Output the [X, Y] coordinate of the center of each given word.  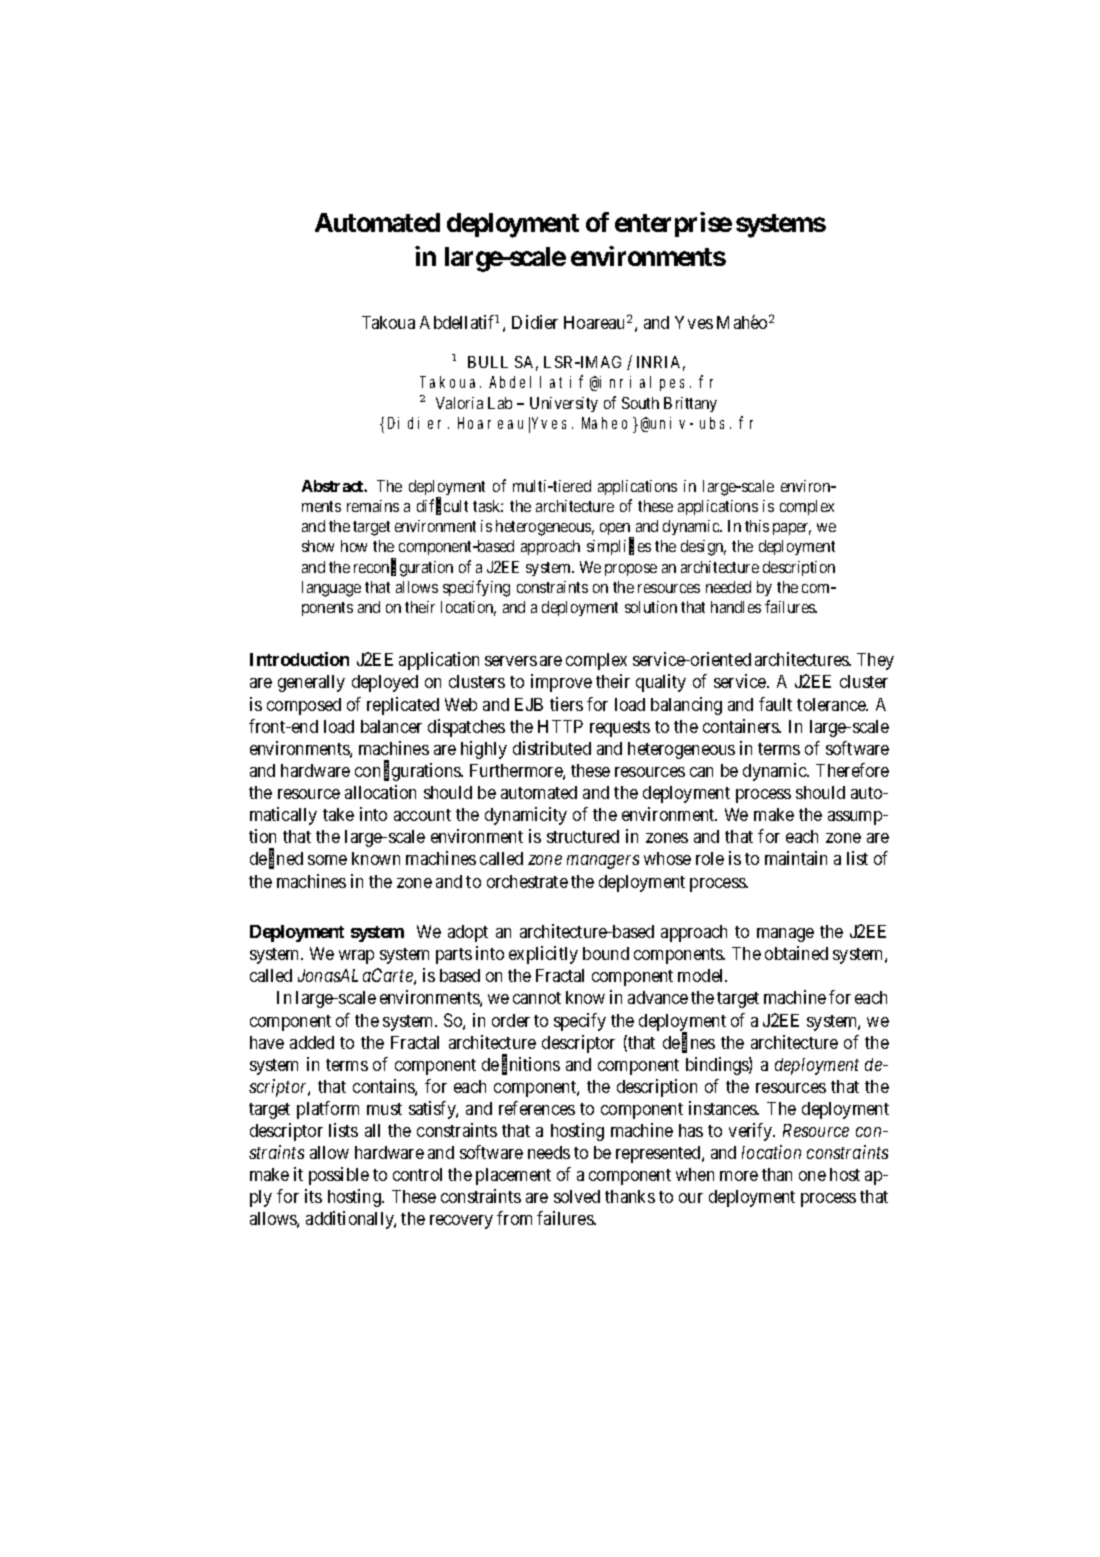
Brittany [690, 404]
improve [561, 683]
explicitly [543, 955]
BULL [488, 362]
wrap [356, 957]
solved [577, 1196]
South [640, 403]
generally [311, 683]
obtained [796, 953]
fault [775, 704]
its [313, 1196]
